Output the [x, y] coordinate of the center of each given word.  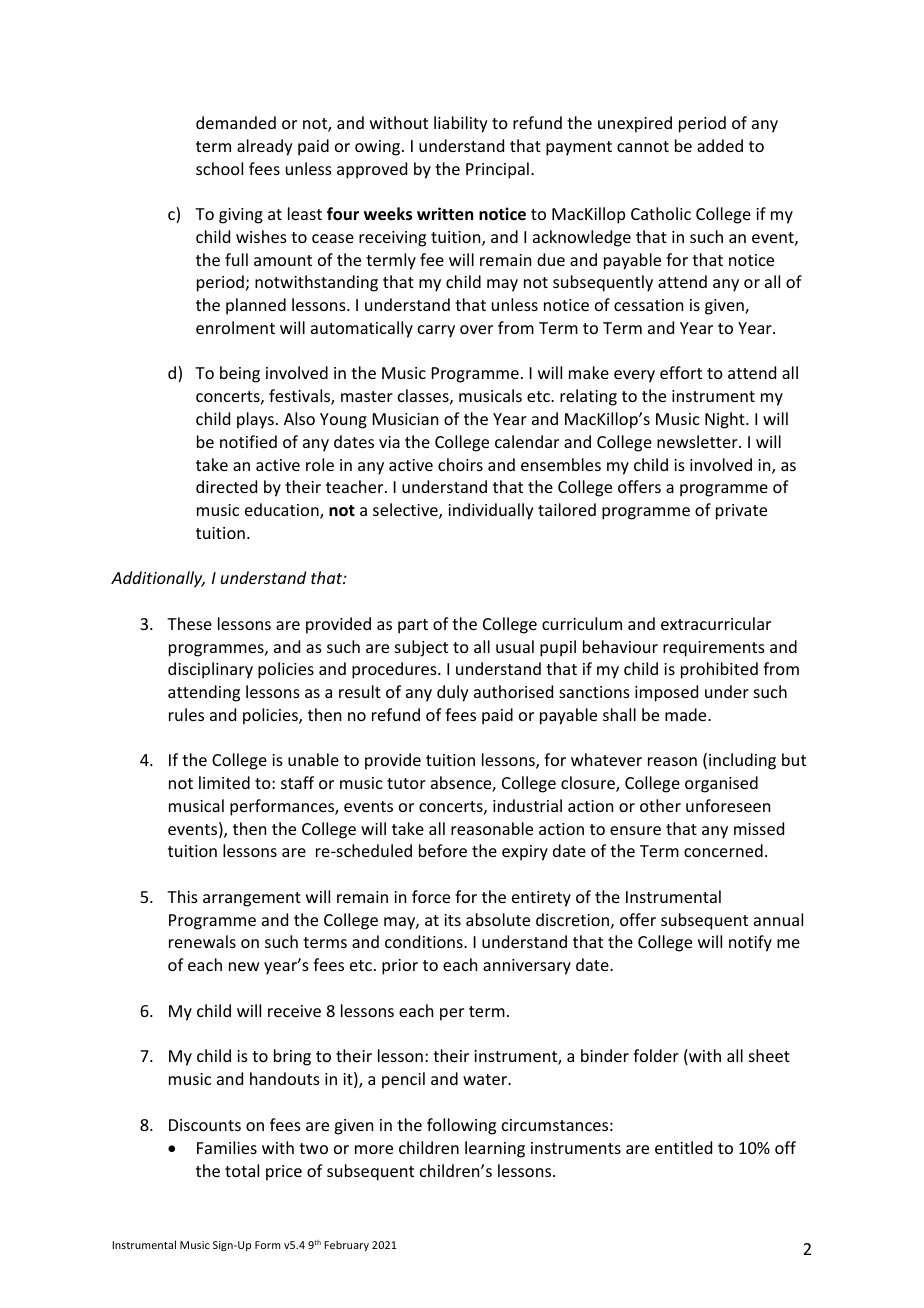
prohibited [719, 670]
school [219, 168]
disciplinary [210, 670]
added [720, 145]
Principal [497, 170]
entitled [683, 1147]
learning [495, 1149]
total [242, 1170]
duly [453, 693]
